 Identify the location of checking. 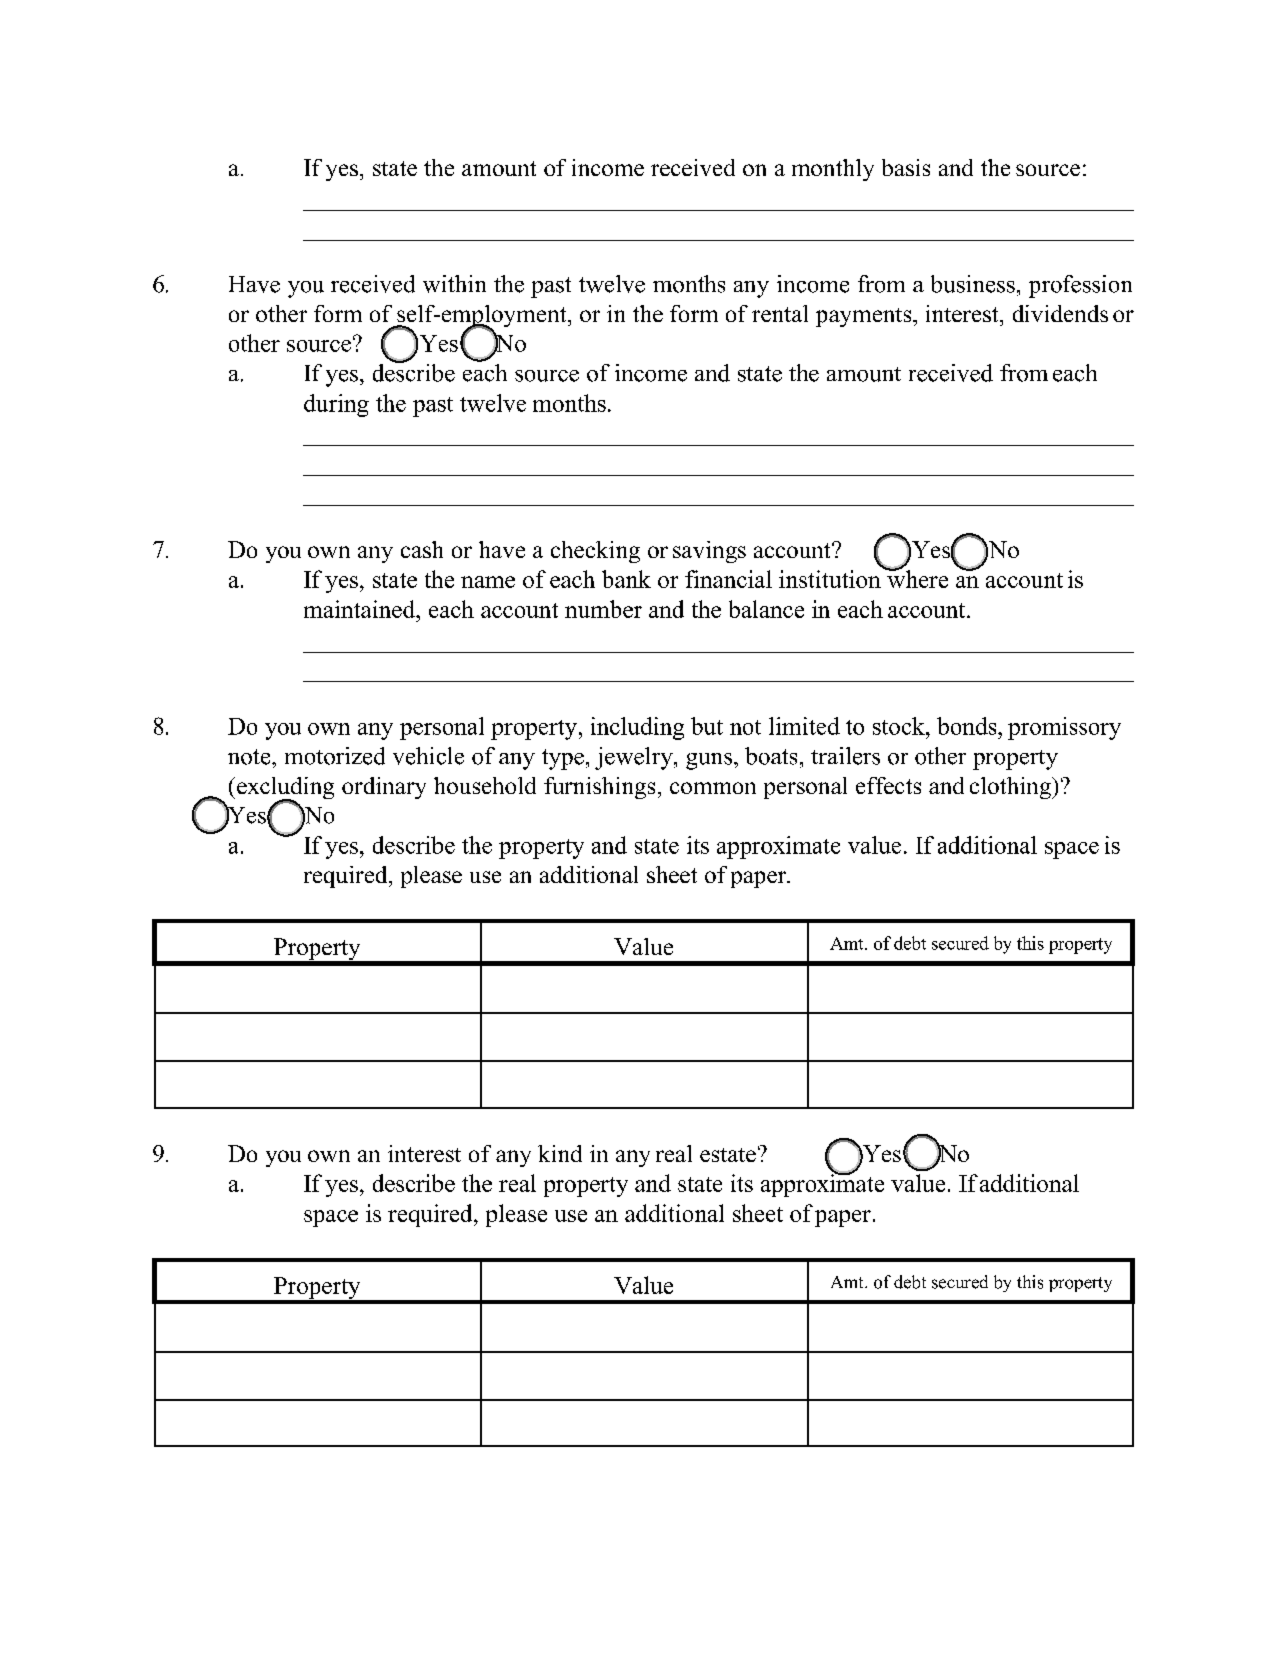
(595, 552).
